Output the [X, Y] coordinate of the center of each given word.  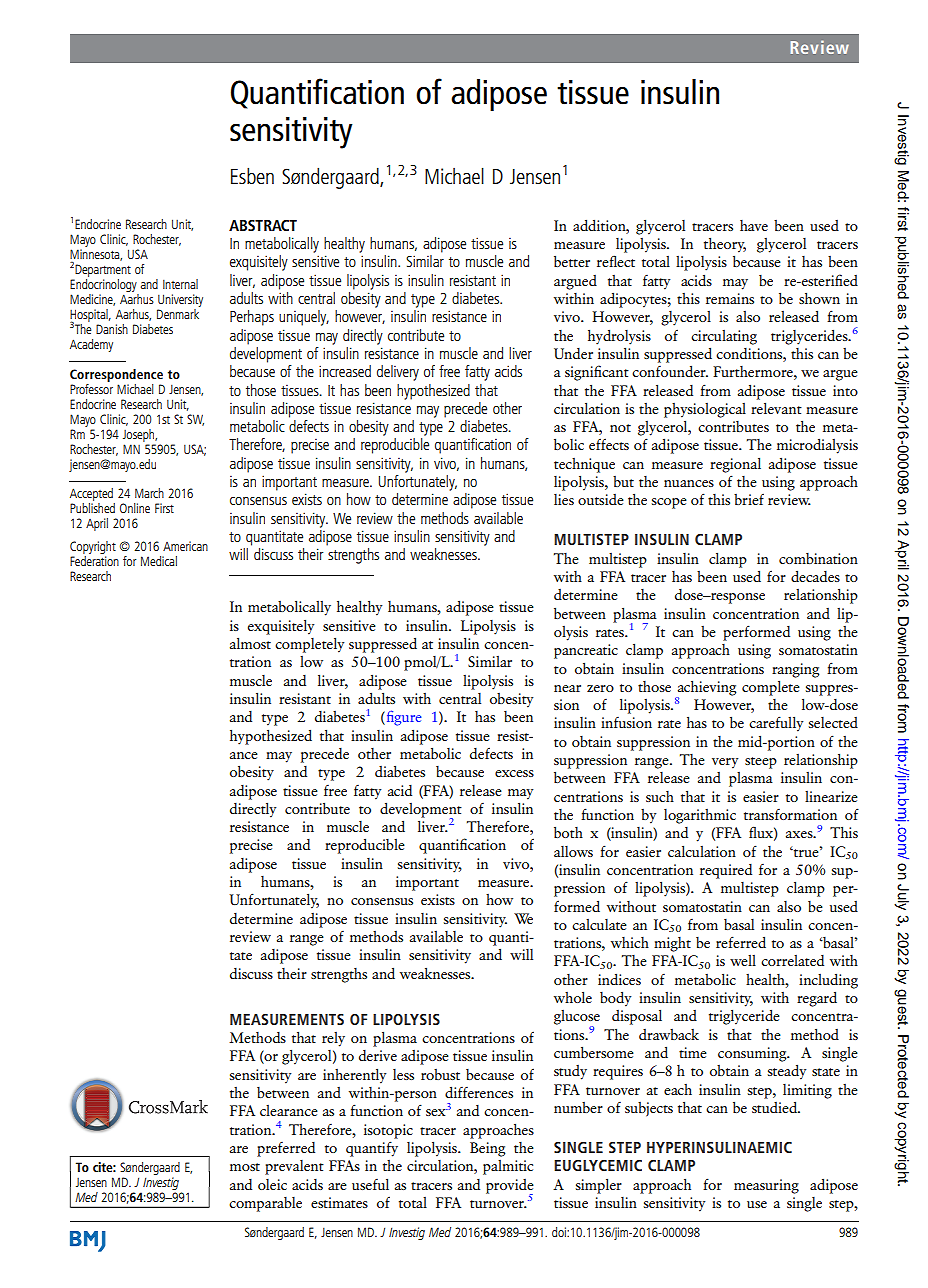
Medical [159, 561]
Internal [180, 284]
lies [564, 499]
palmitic [508, 1167]
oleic [272, 1184]
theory [725, 245]
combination [818, 558]
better [572, 261]
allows [573, 851]
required [726, 871]
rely [333, 1039]
